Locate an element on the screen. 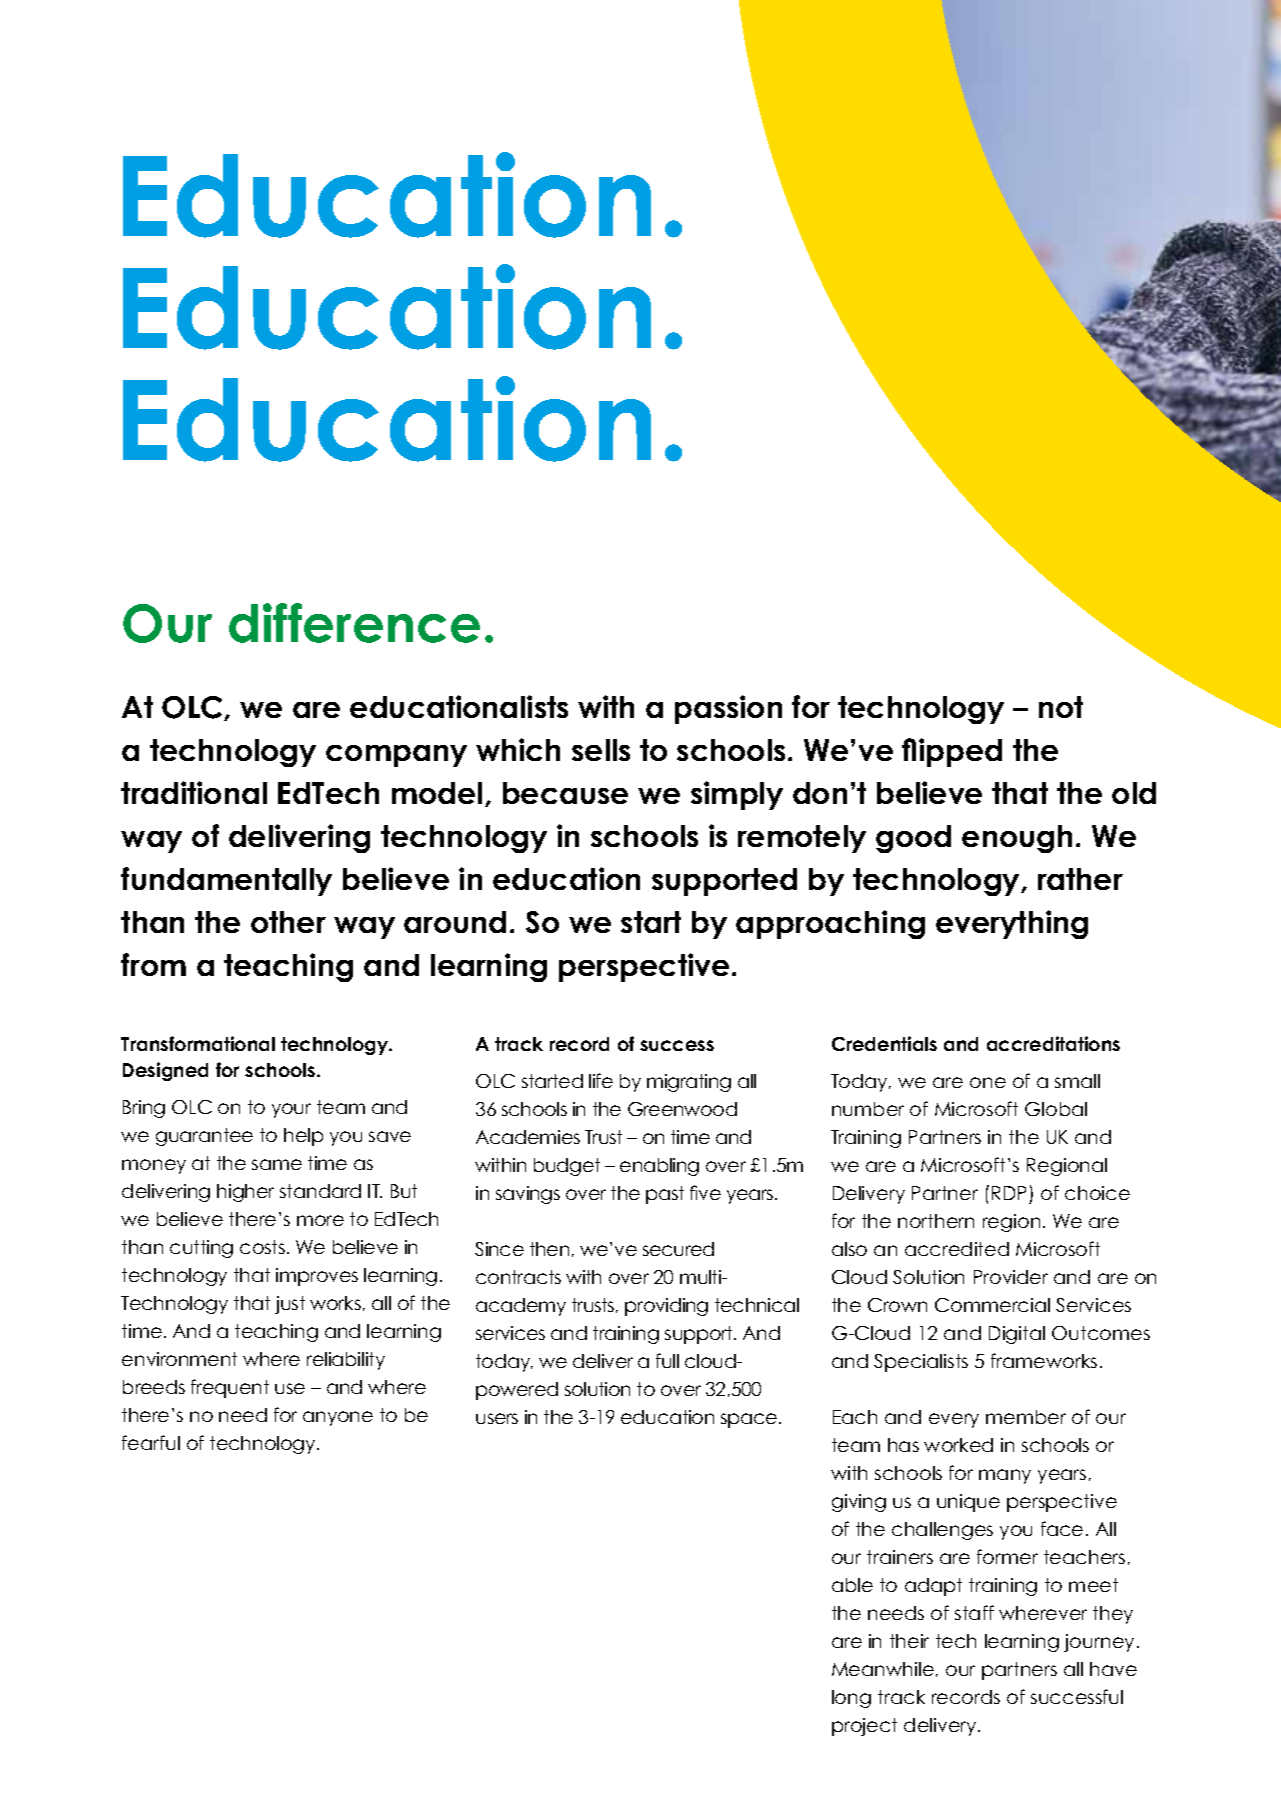 This screenshot has width=1281, height=1812. long is located at coordinates (851, 1699).
